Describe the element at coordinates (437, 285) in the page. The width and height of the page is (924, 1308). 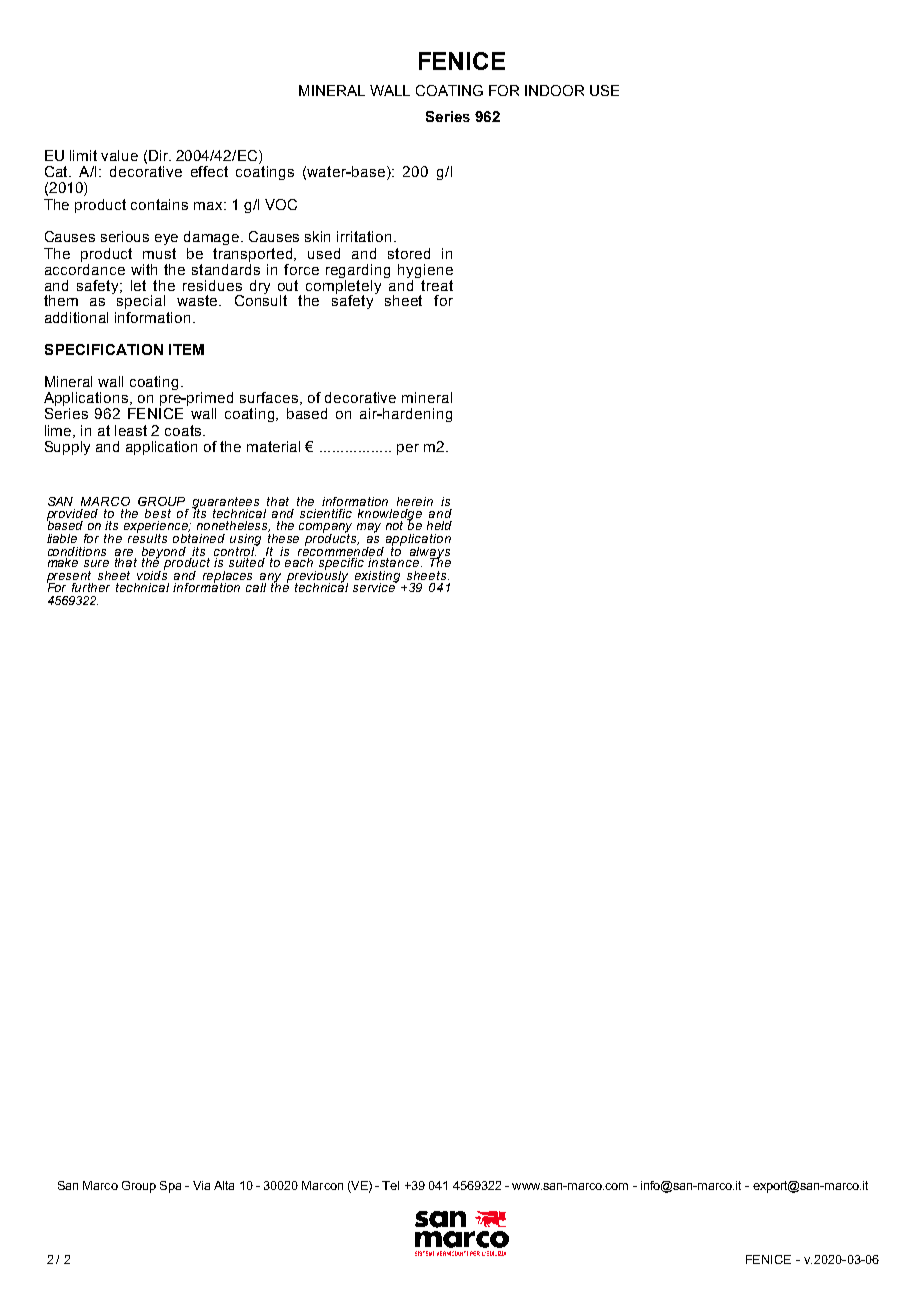
I see `treat` at that location.
